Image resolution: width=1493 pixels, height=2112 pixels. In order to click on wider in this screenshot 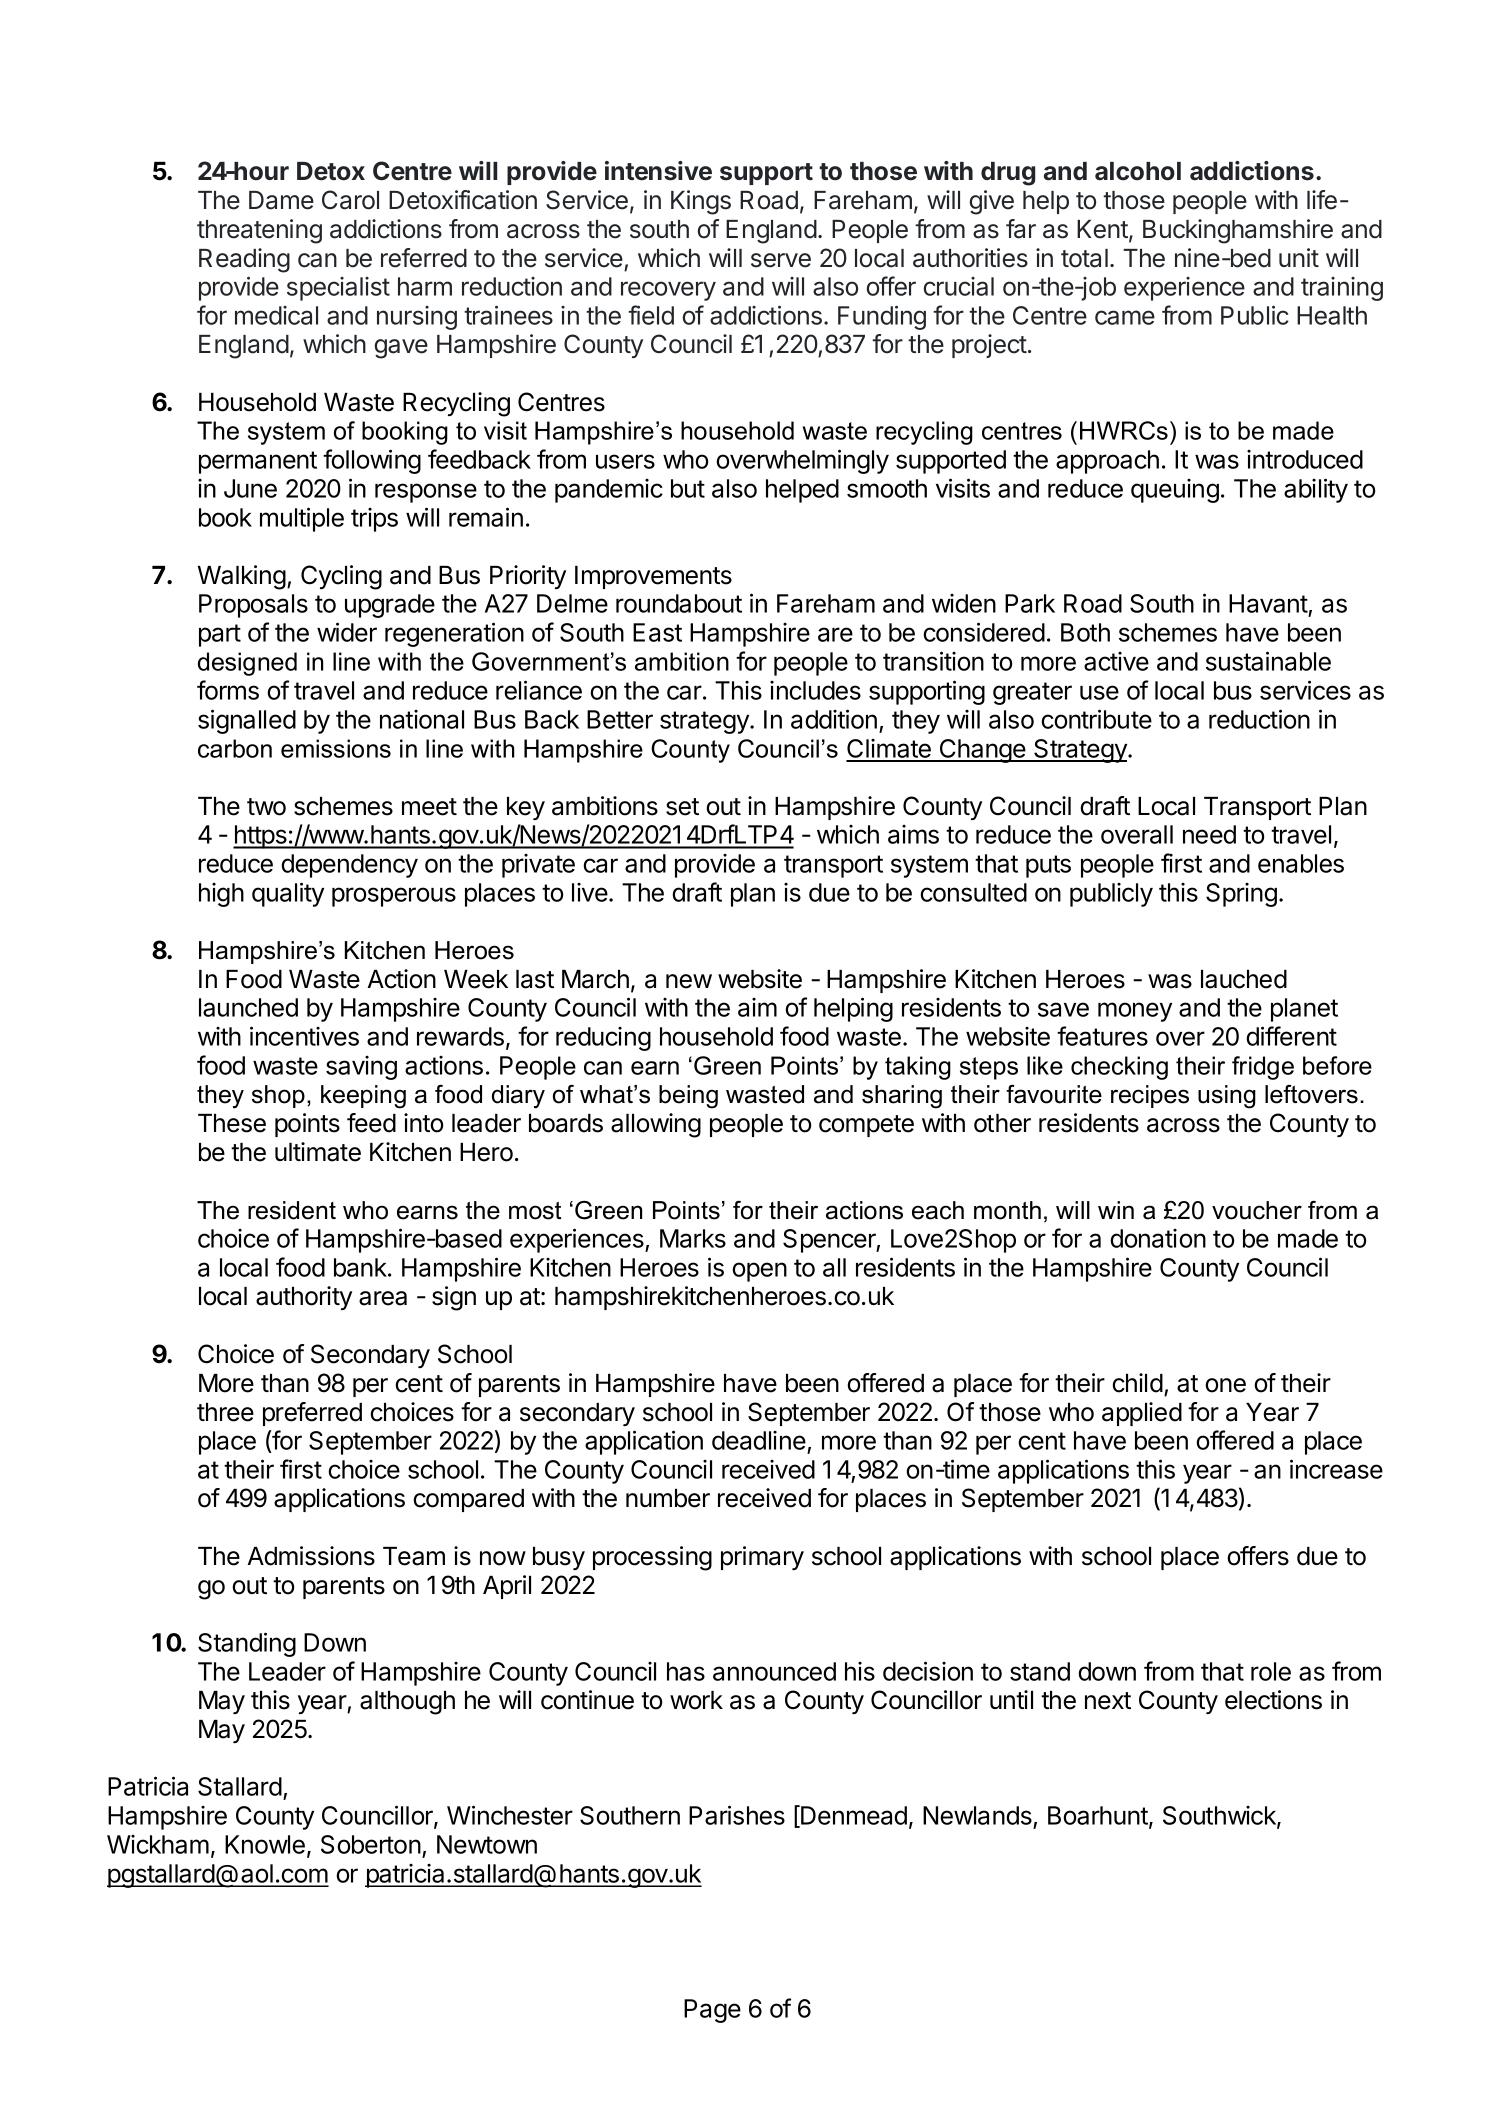, I will do `click(347, 632)`.
